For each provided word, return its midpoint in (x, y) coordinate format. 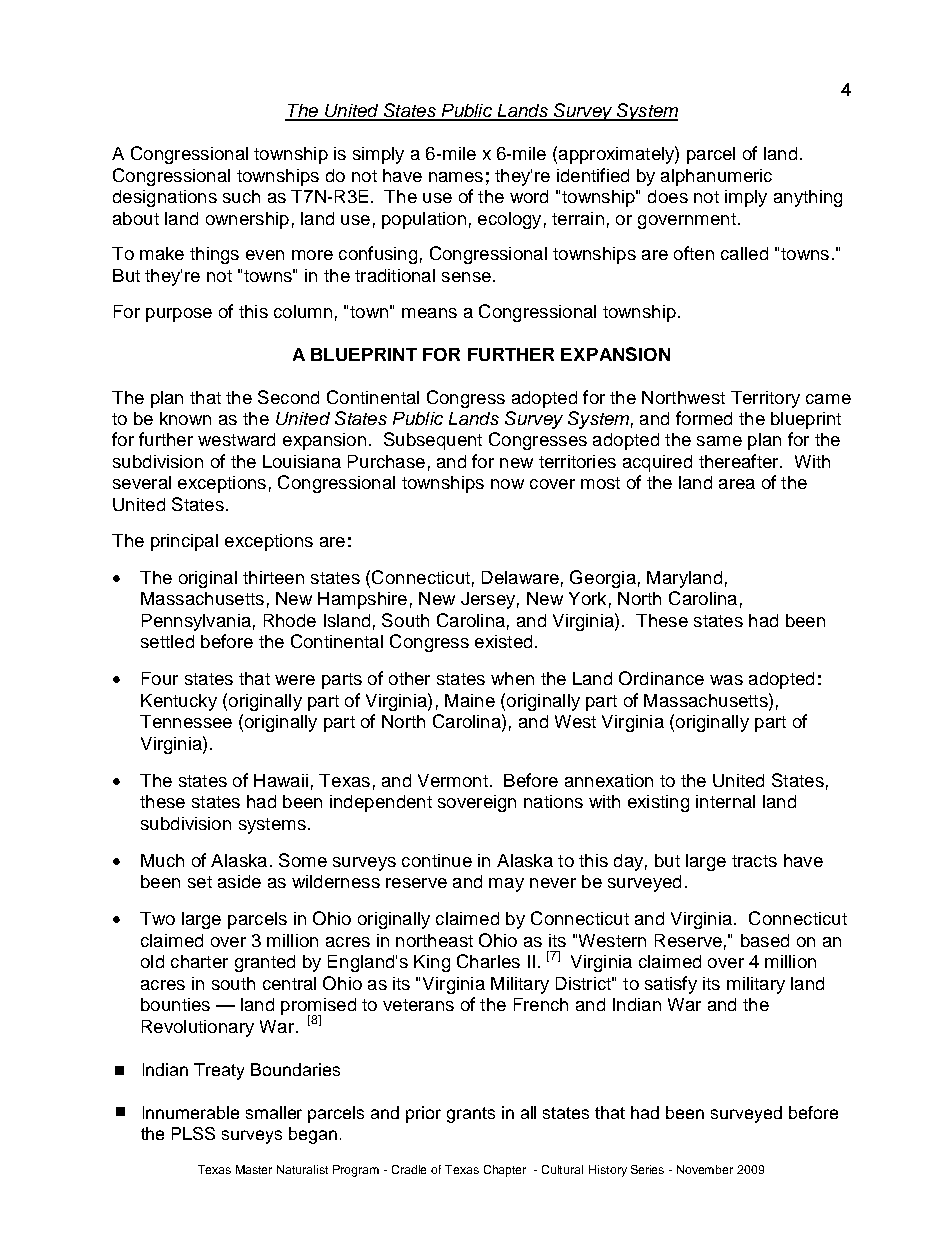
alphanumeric (716, 177)
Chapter (505, 1171)
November (705, 1169)
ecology (509, 220)
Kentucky (179, 702)
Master (254, 1169)
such (241, 196)
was (726, 680)
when (512, 678)
